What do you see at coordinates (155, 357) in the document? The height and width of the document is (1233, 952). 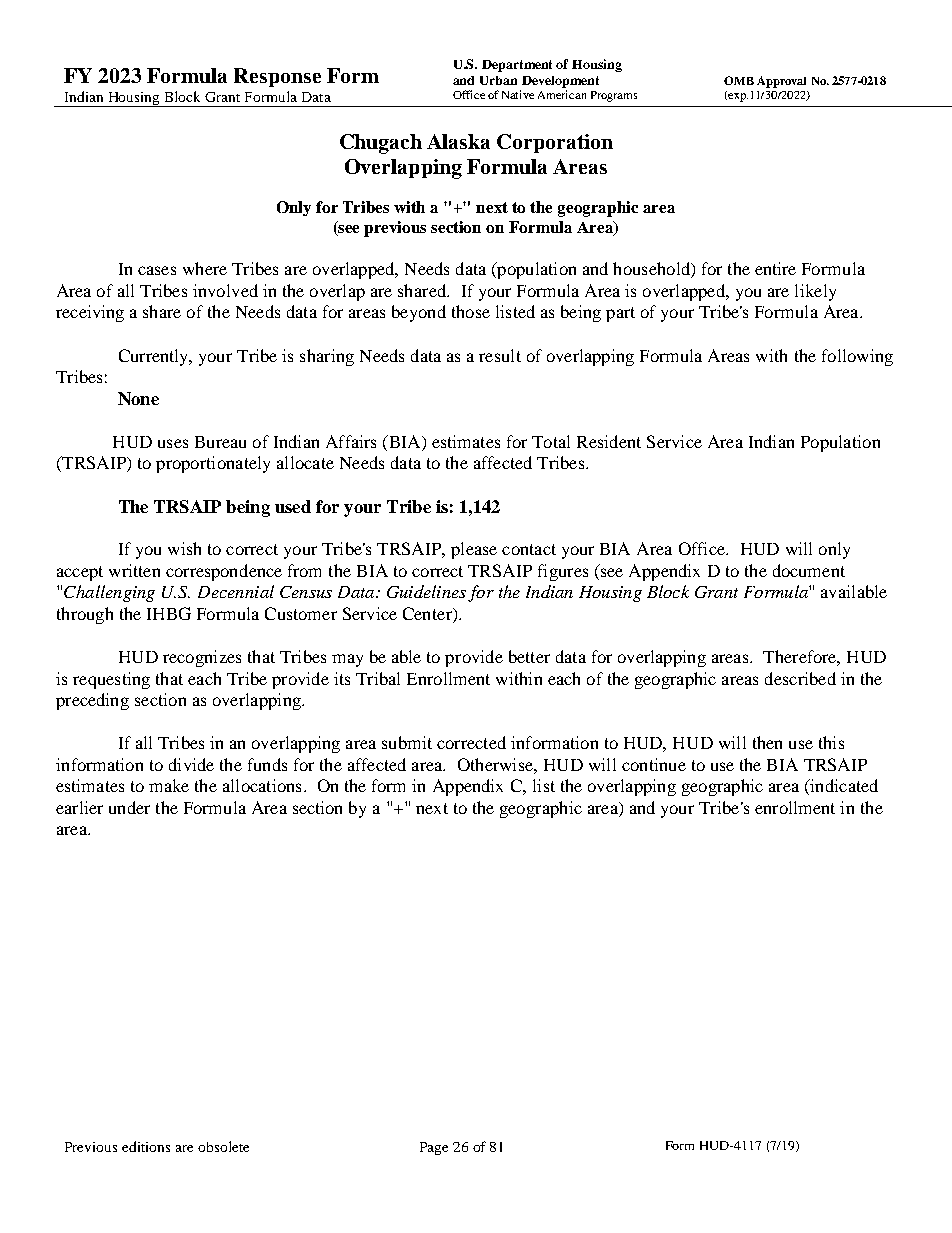 I see `Currently` at bounding box center [155, 357].
